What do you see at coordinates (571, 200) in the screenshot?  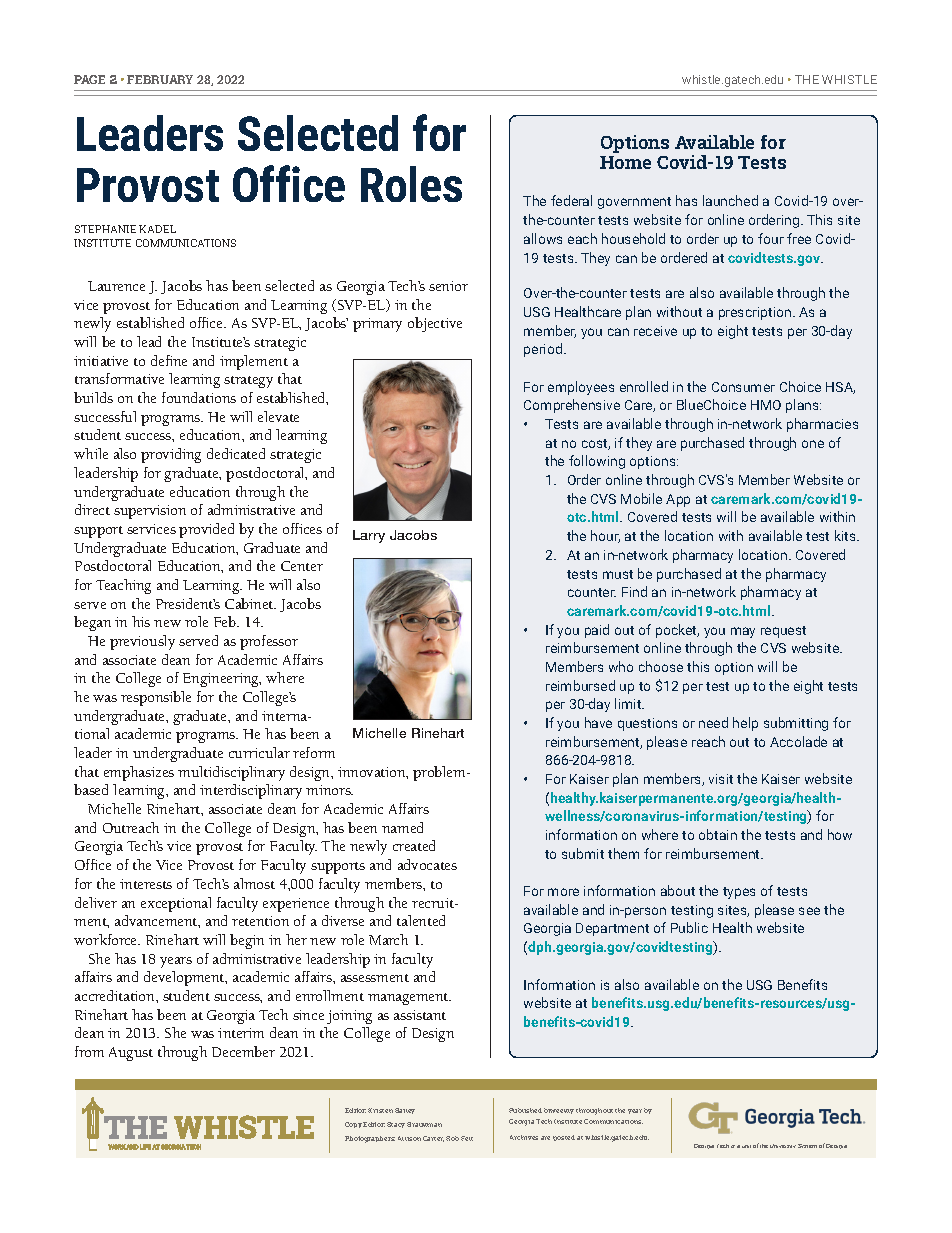 I see `federal` at bounding box center [571, 200].
